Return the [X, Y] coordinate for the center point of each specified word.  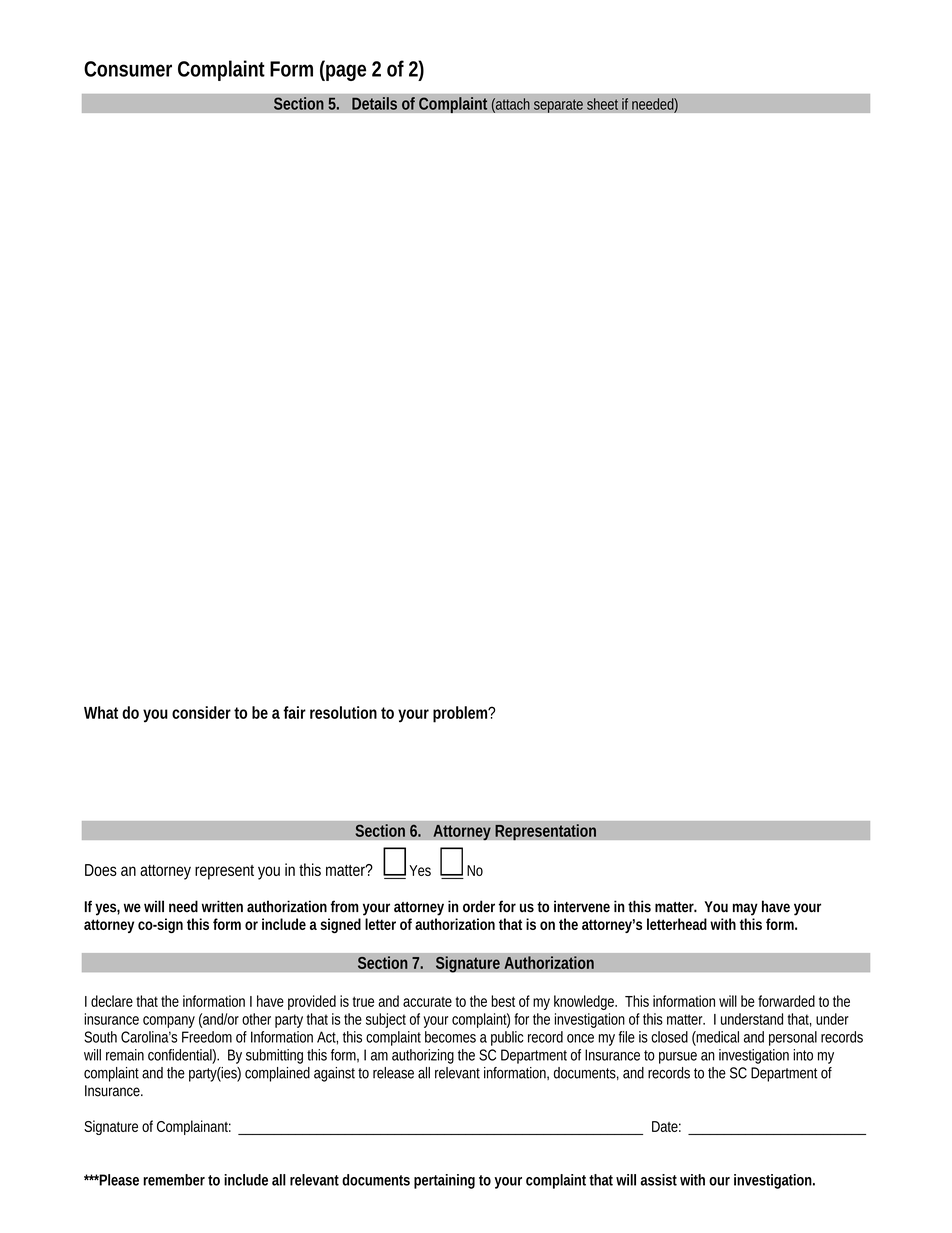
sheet [602, 104]
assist [659, 1180]
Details [374, 103]
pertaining [444, 1181]
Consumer [128, 69]
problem [461, 714]
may [745, 909]
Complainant [194, 1127]
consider [201, 712]
